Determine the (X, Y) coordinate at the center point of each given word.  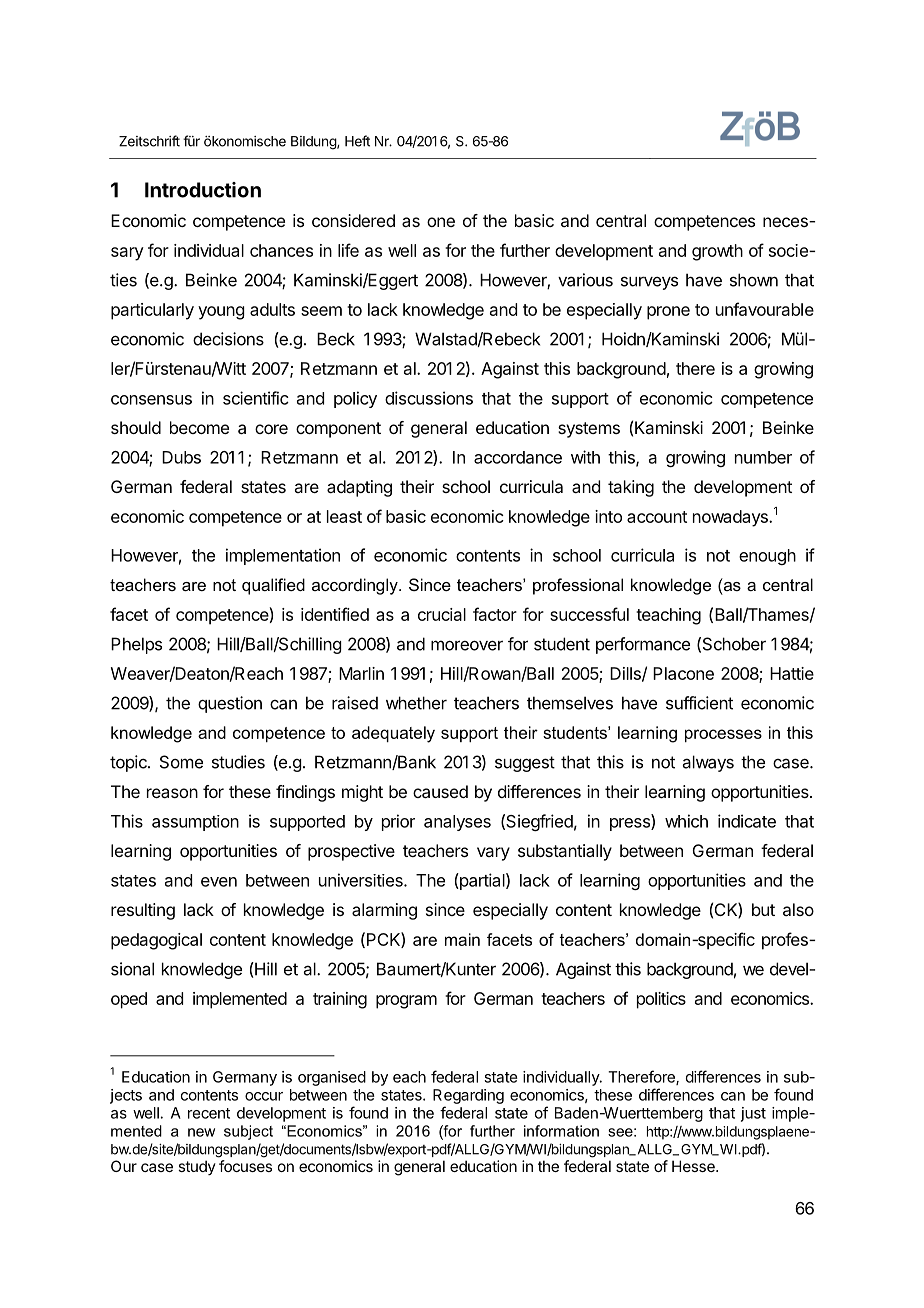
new (201, 1132)
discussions (429, 398)
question (230, 704)
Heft (357, 141)
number (763, 457)
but (763, 909)
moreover (467, 645)
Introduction (203, 190)
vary (493, 854)
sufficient (699, 703)
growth (717, 252)
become (199, 427)
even (219, 882)
